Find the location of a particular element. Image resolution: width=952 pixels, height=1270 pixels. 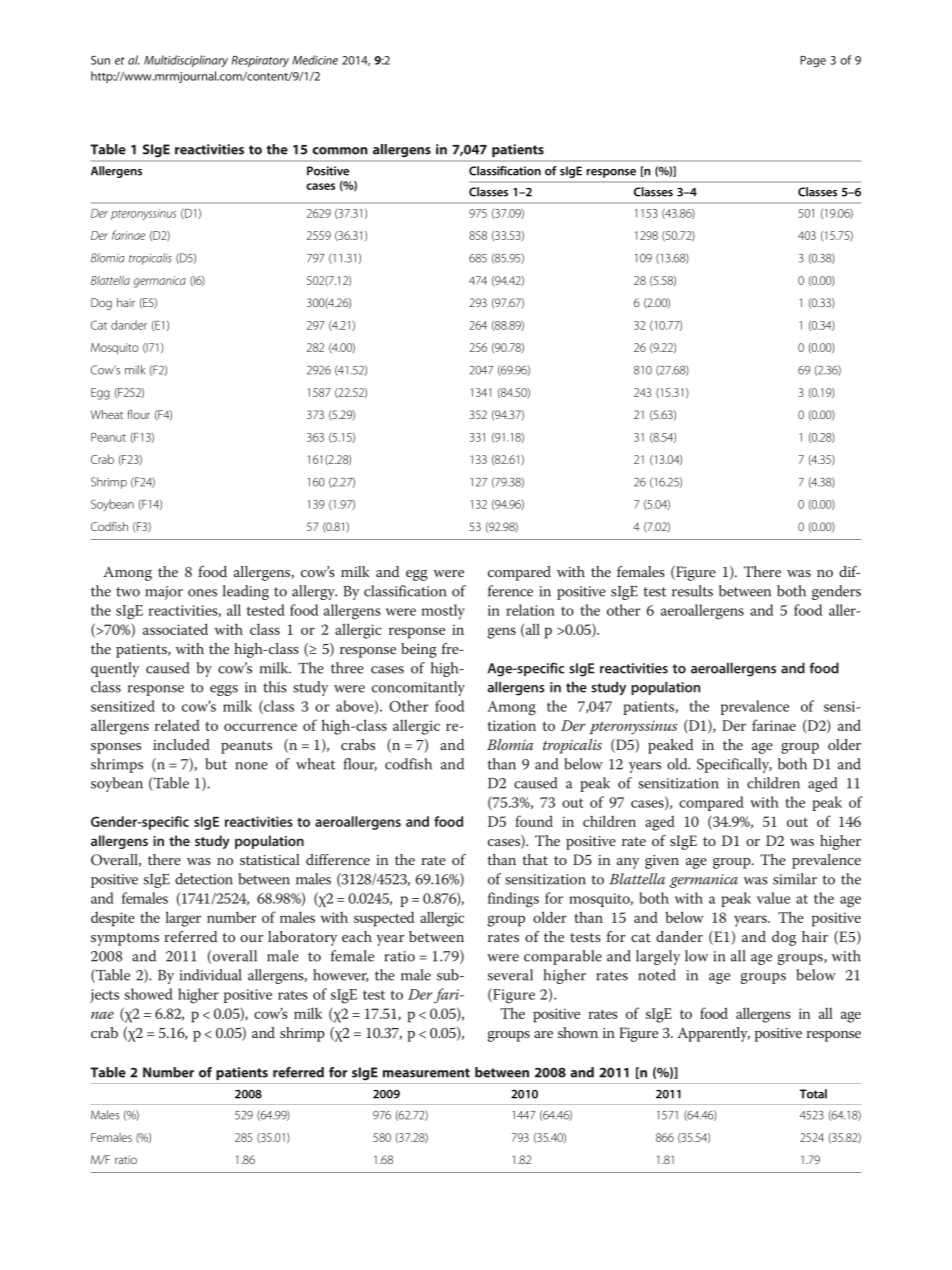

ones is located at coordinates (202, 593).
